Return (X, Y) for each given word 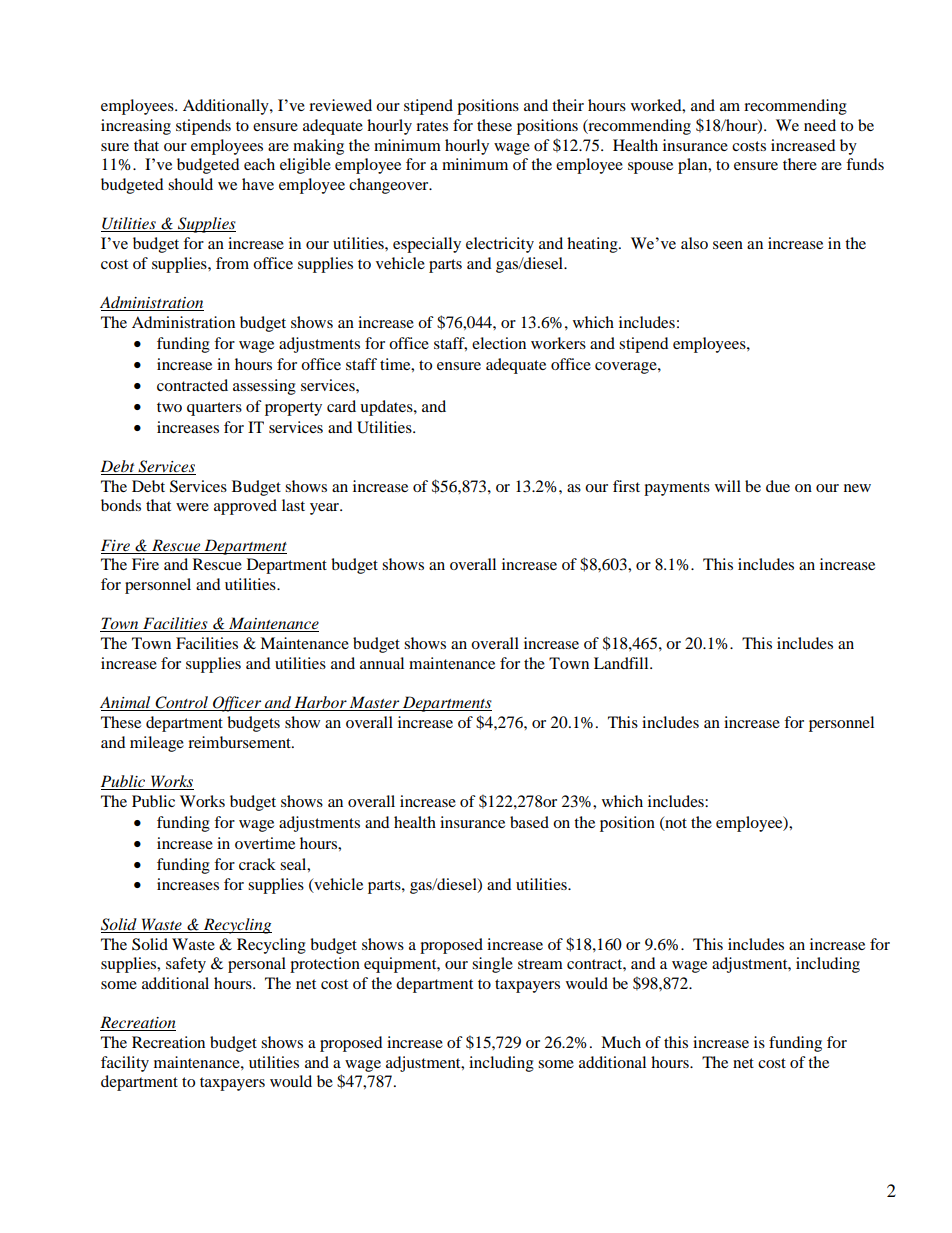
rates (432, 126)
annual (382, 663)
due (778, 486)
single (492, 965)
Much (621, 1042)
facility (125, 1064)
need (820, 125)
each (259, 164)
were (192, 507)
